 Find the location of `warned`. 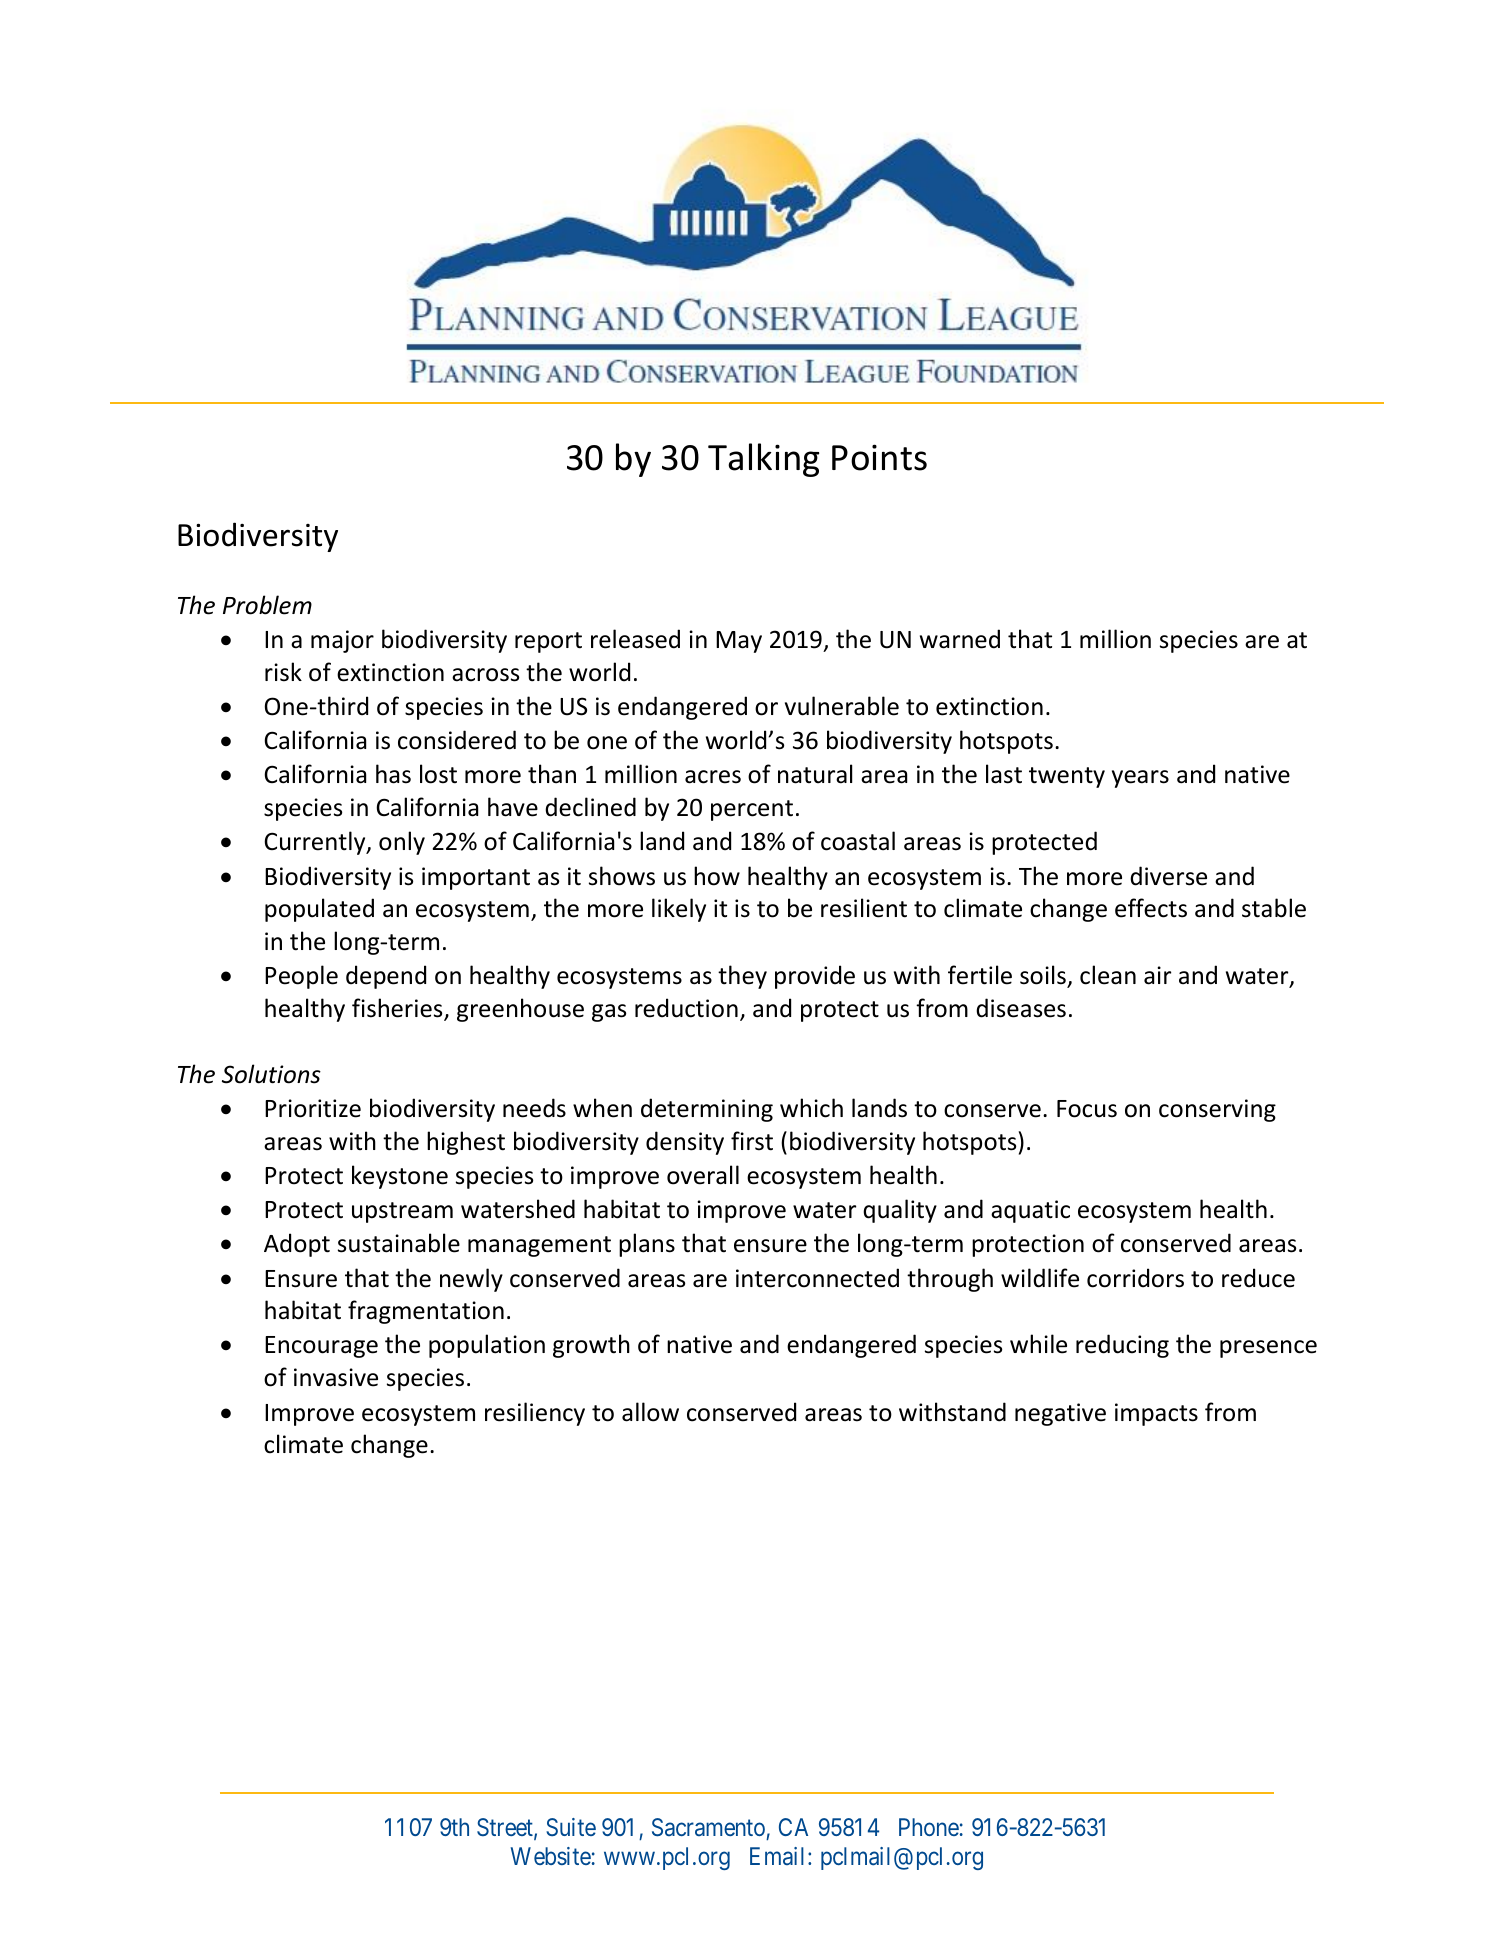

warned is located at coordinates (960, 639).
